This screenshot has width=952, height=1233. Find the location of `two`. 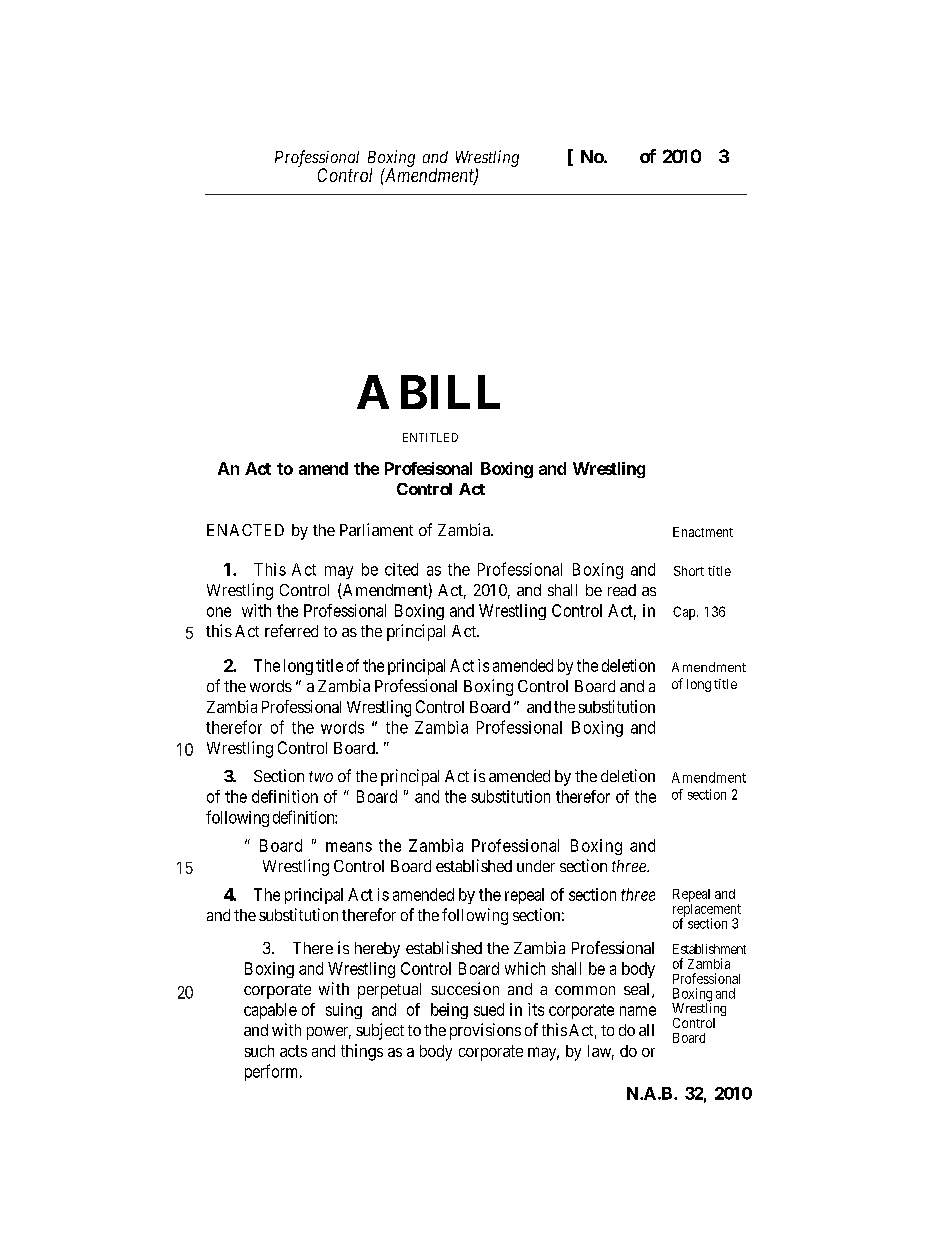

two is located at coordinates (321, 776).
